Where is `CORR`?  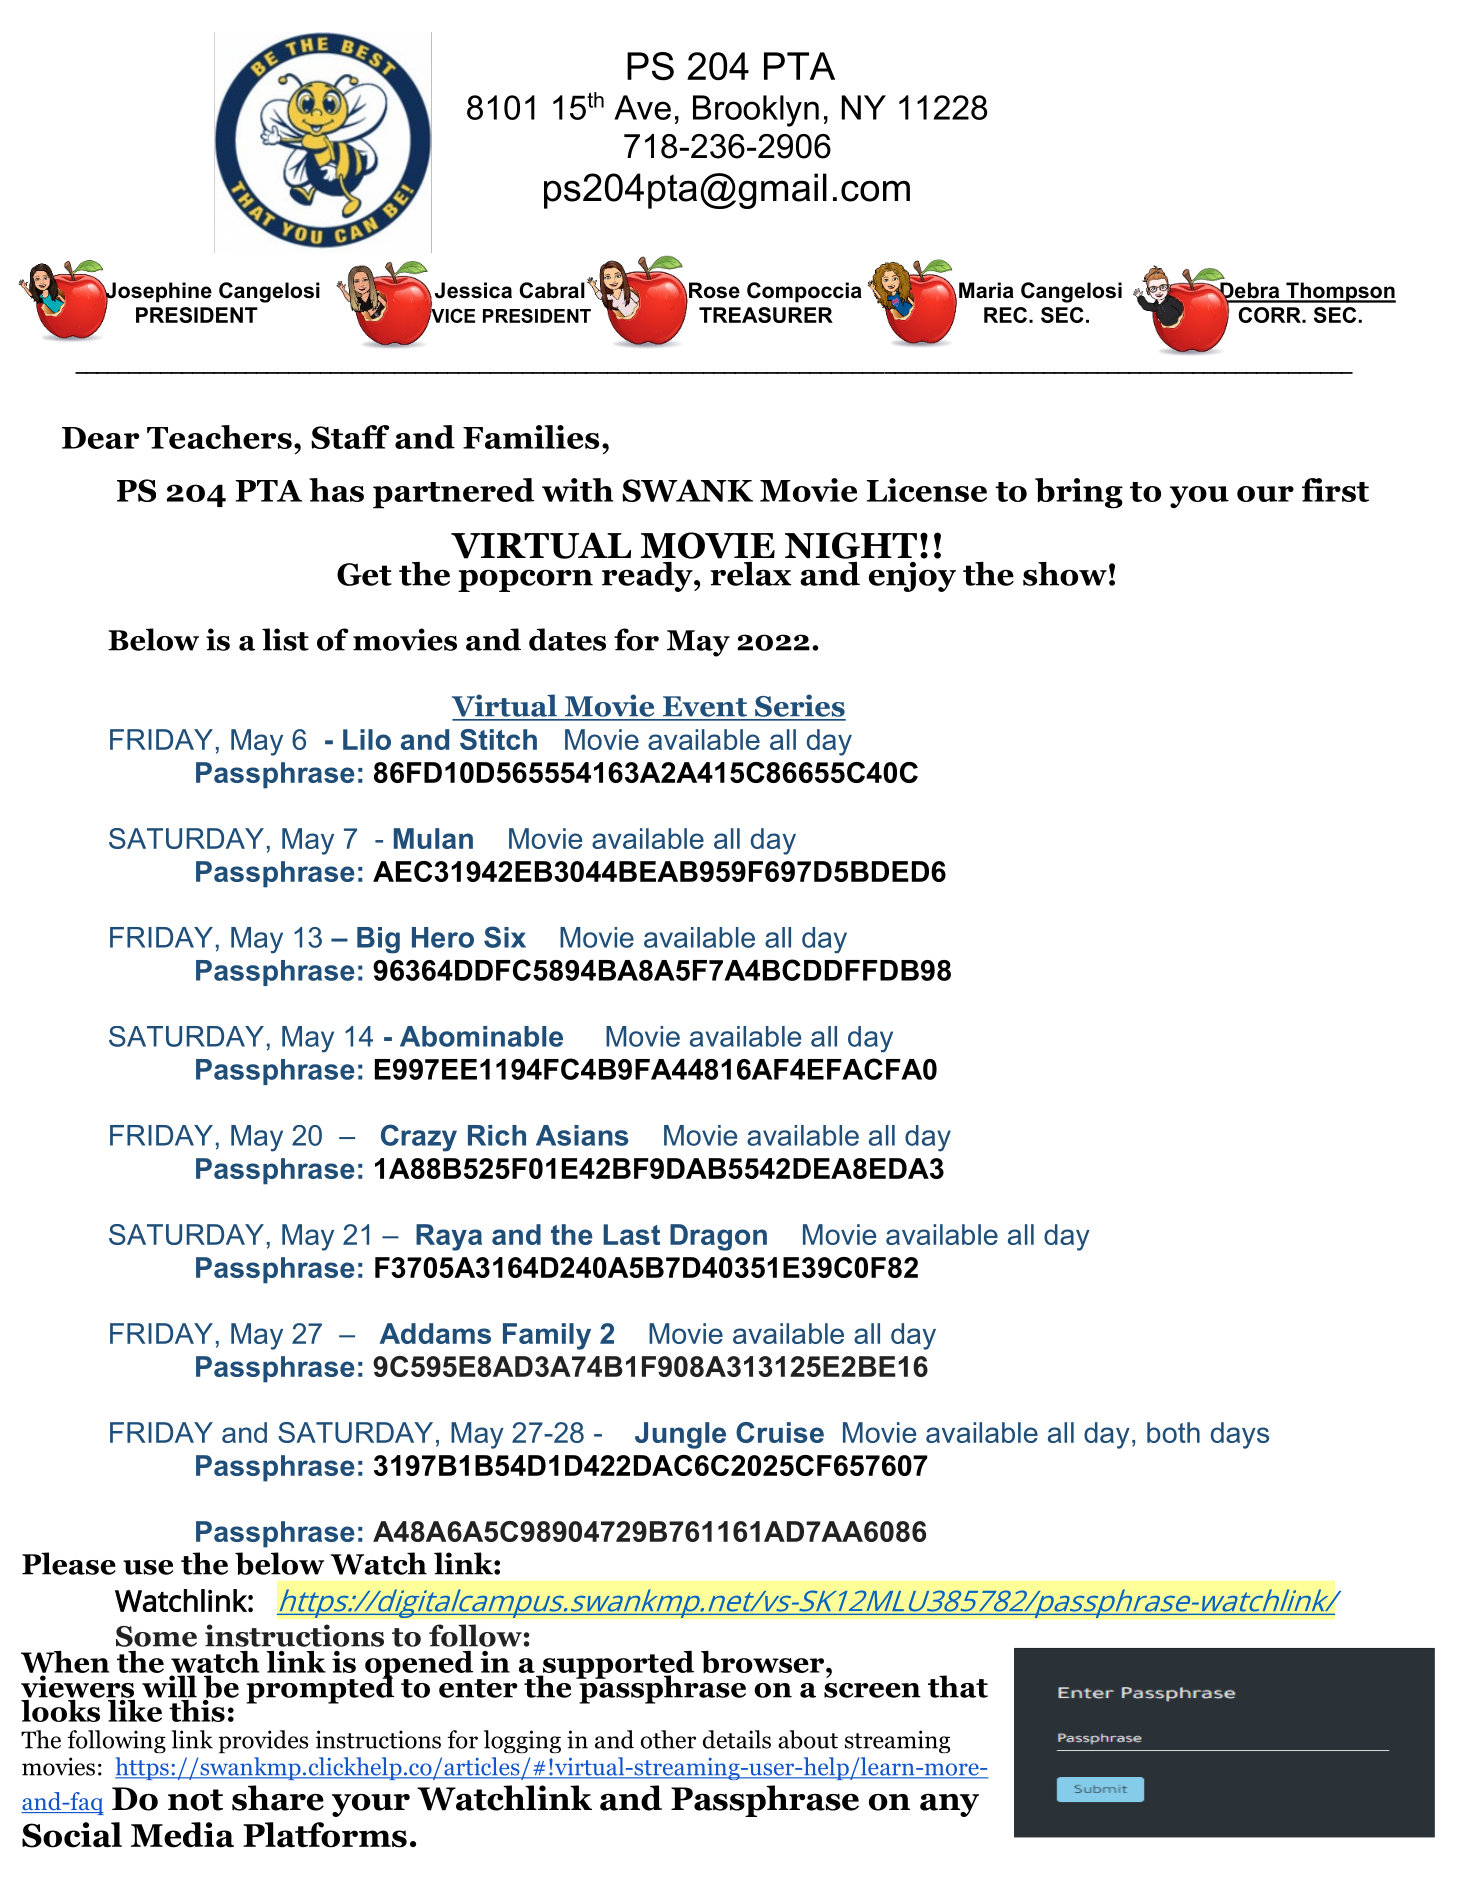
CORR is located at coordinates (1270, 315).
